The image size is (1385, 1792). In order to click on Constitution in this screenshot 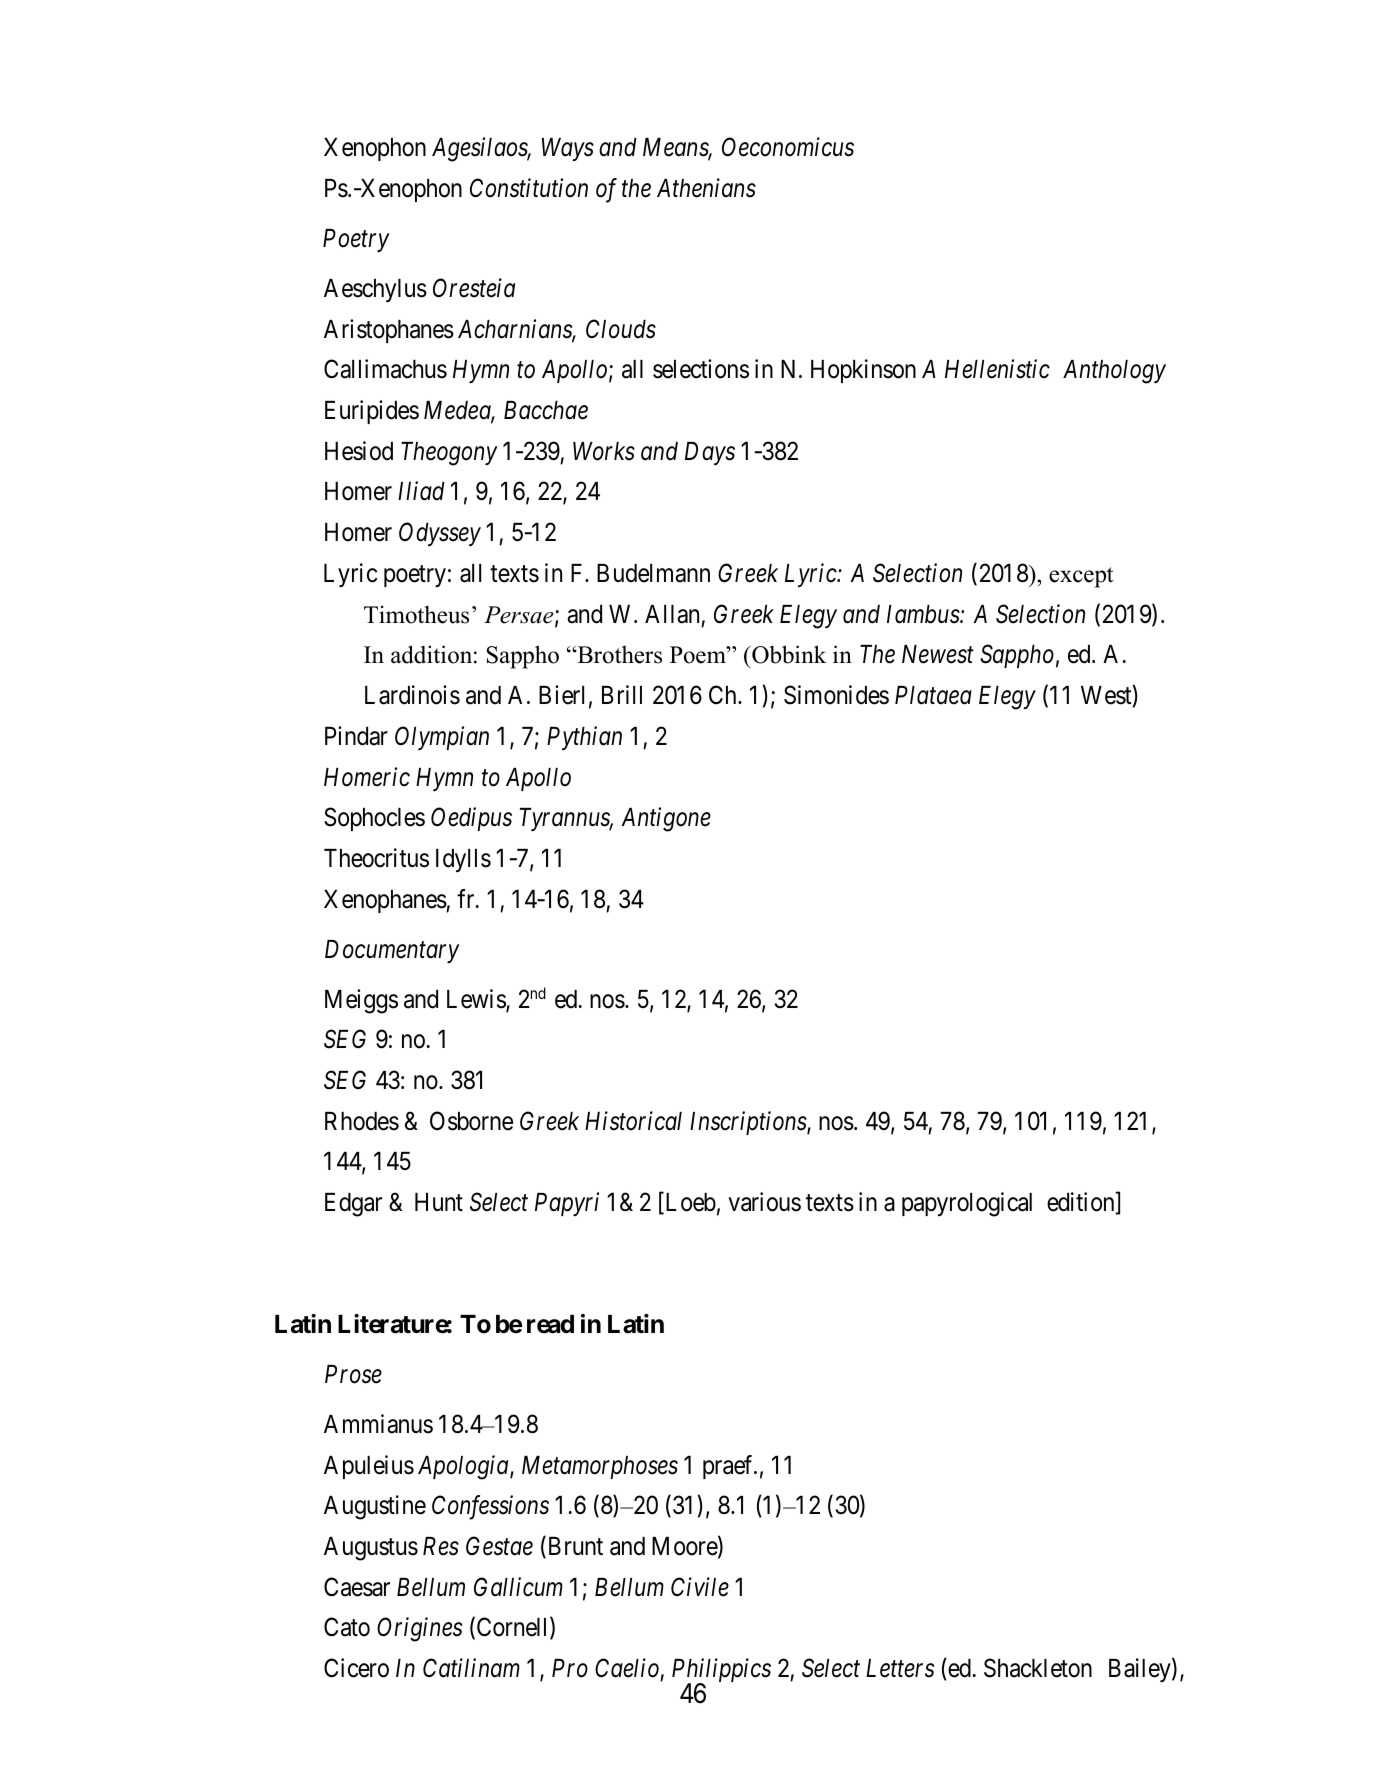, I will do `click(529, 188)`.
